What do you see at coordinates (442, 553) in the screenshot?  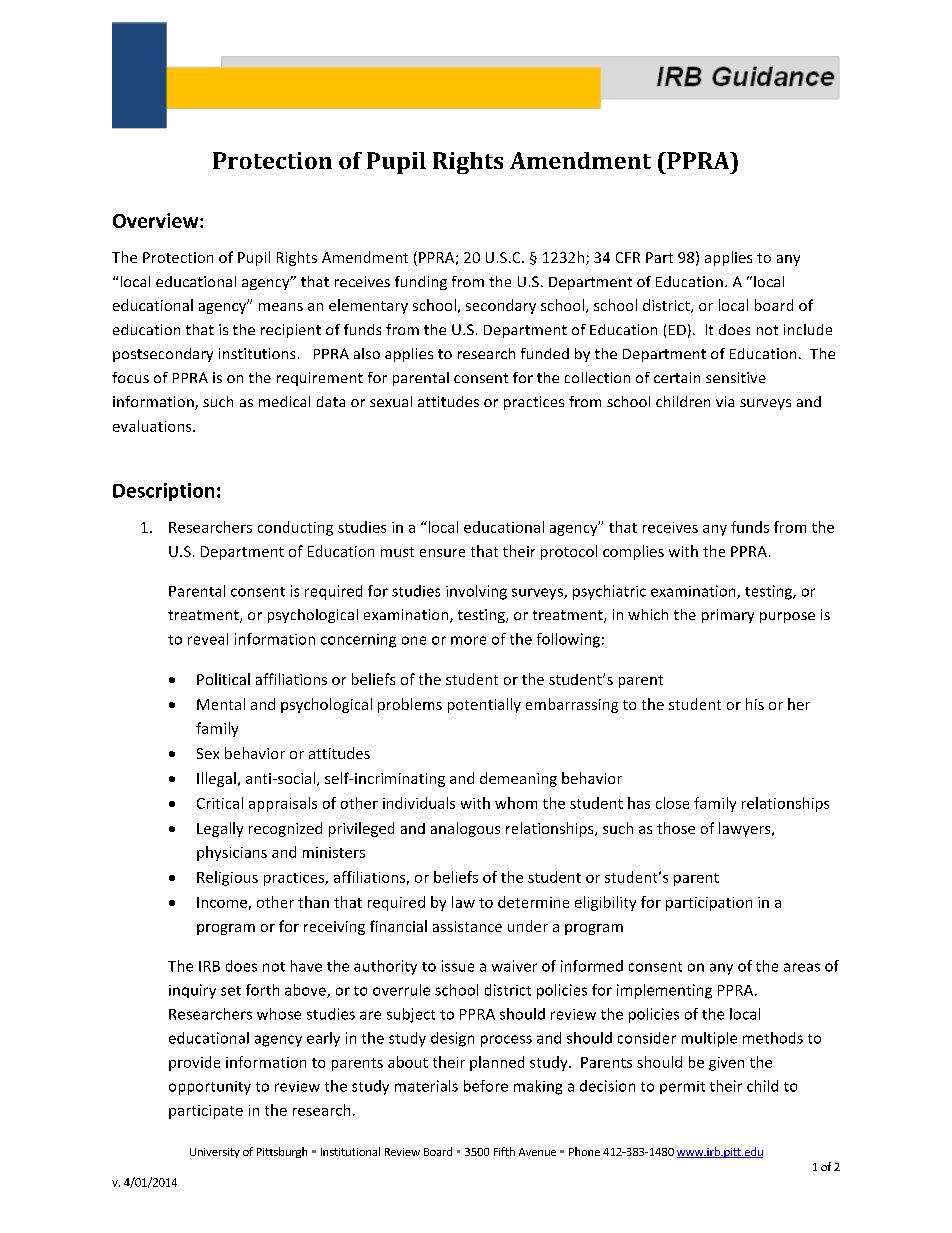 I see `ensure` at bounding box center [442, 553].
